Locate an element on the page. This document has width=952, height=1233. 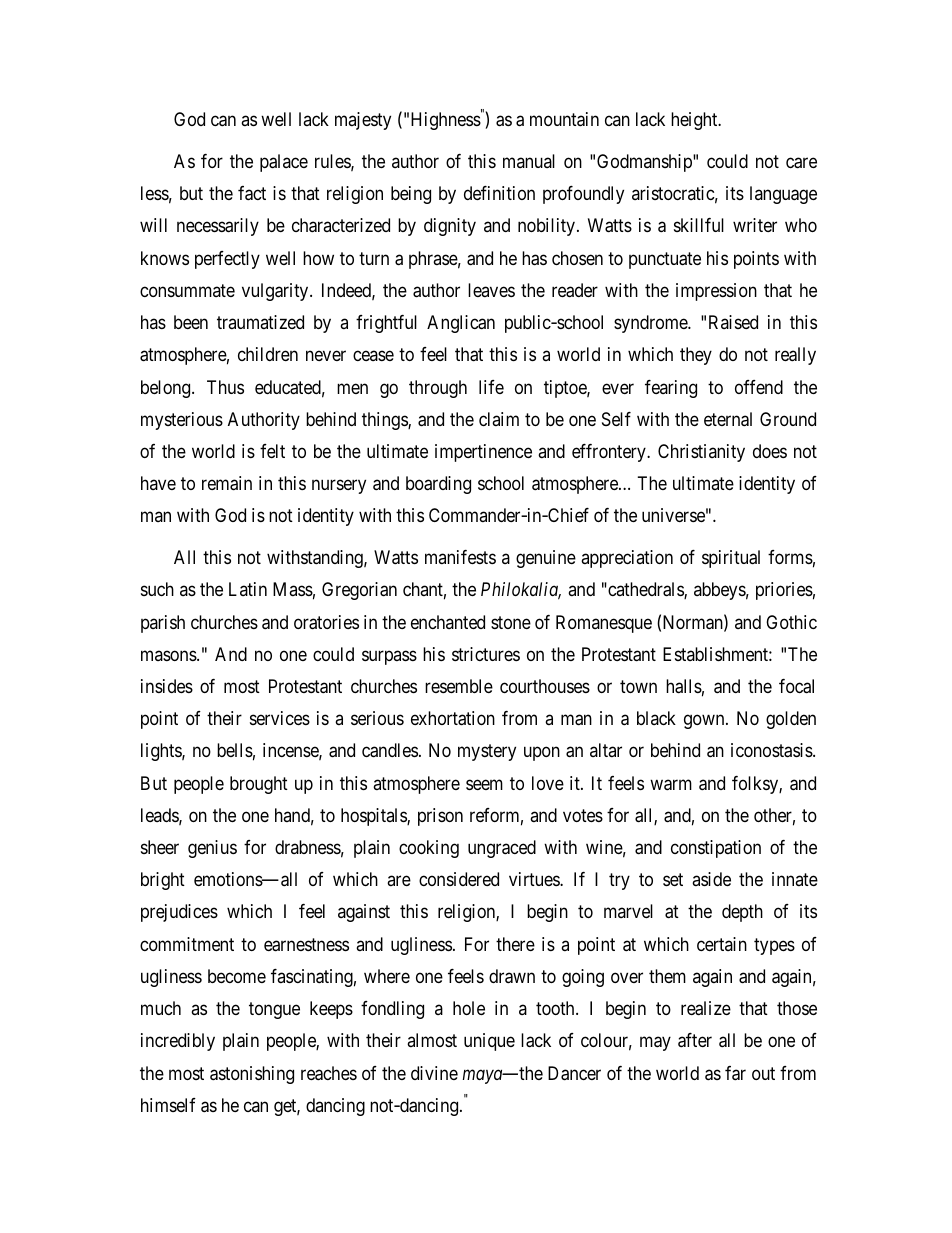
height is located at coordinates (695, 121).
